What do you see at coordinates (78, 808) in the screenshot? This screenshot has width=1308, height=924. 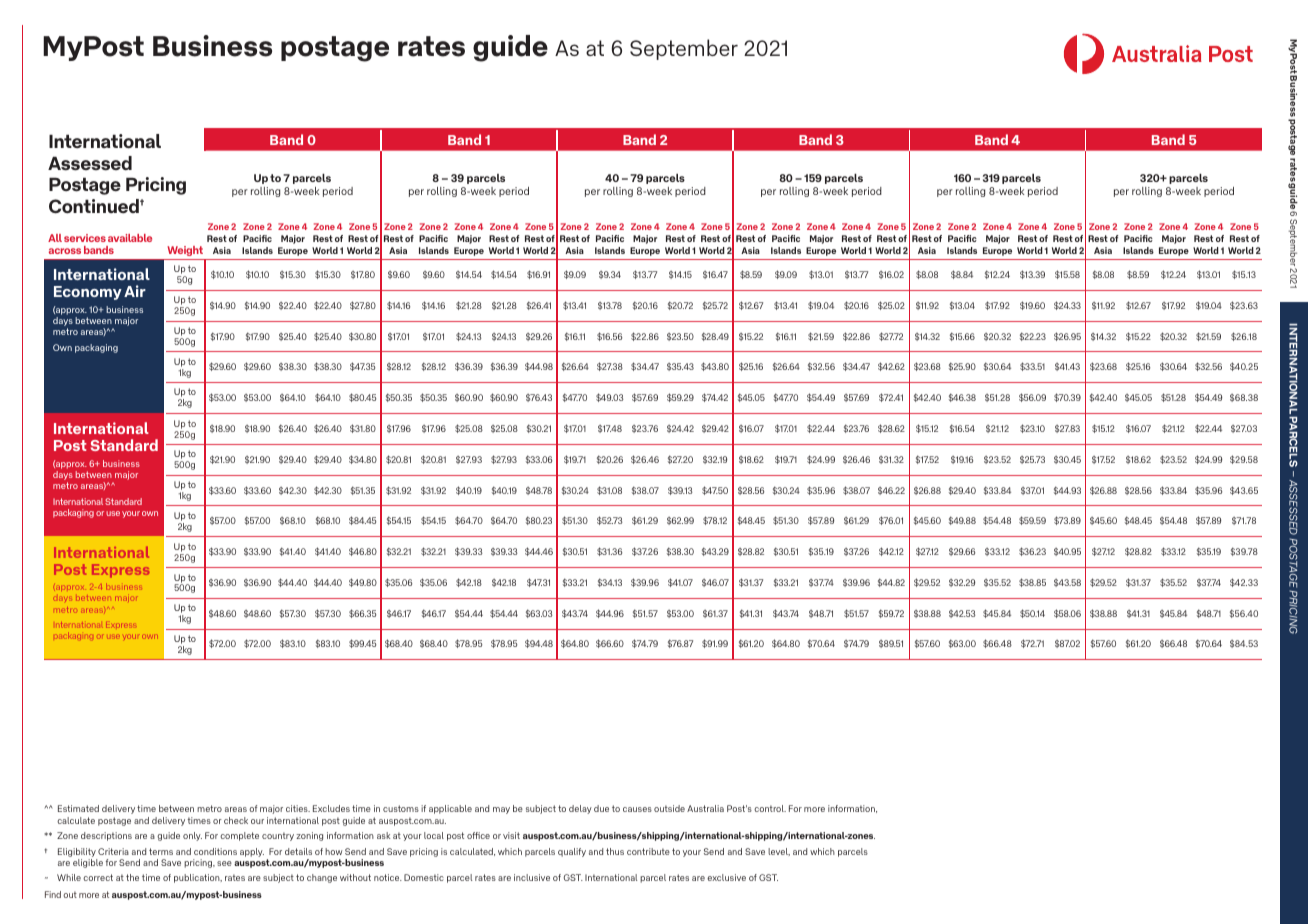 I see `Estimated` at bounding box center [78, 808].
